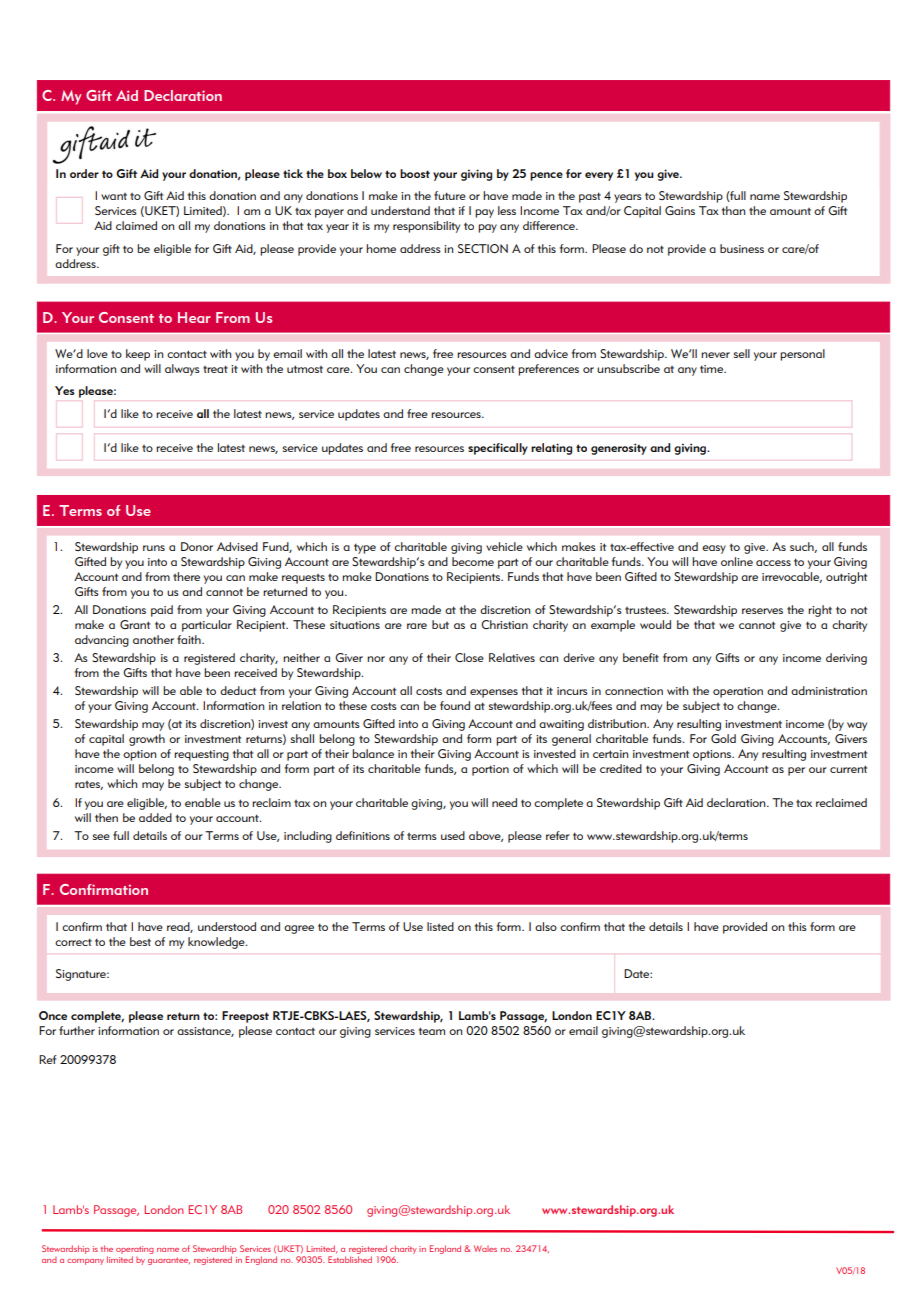  I want to click on than, so click(733, 210).
